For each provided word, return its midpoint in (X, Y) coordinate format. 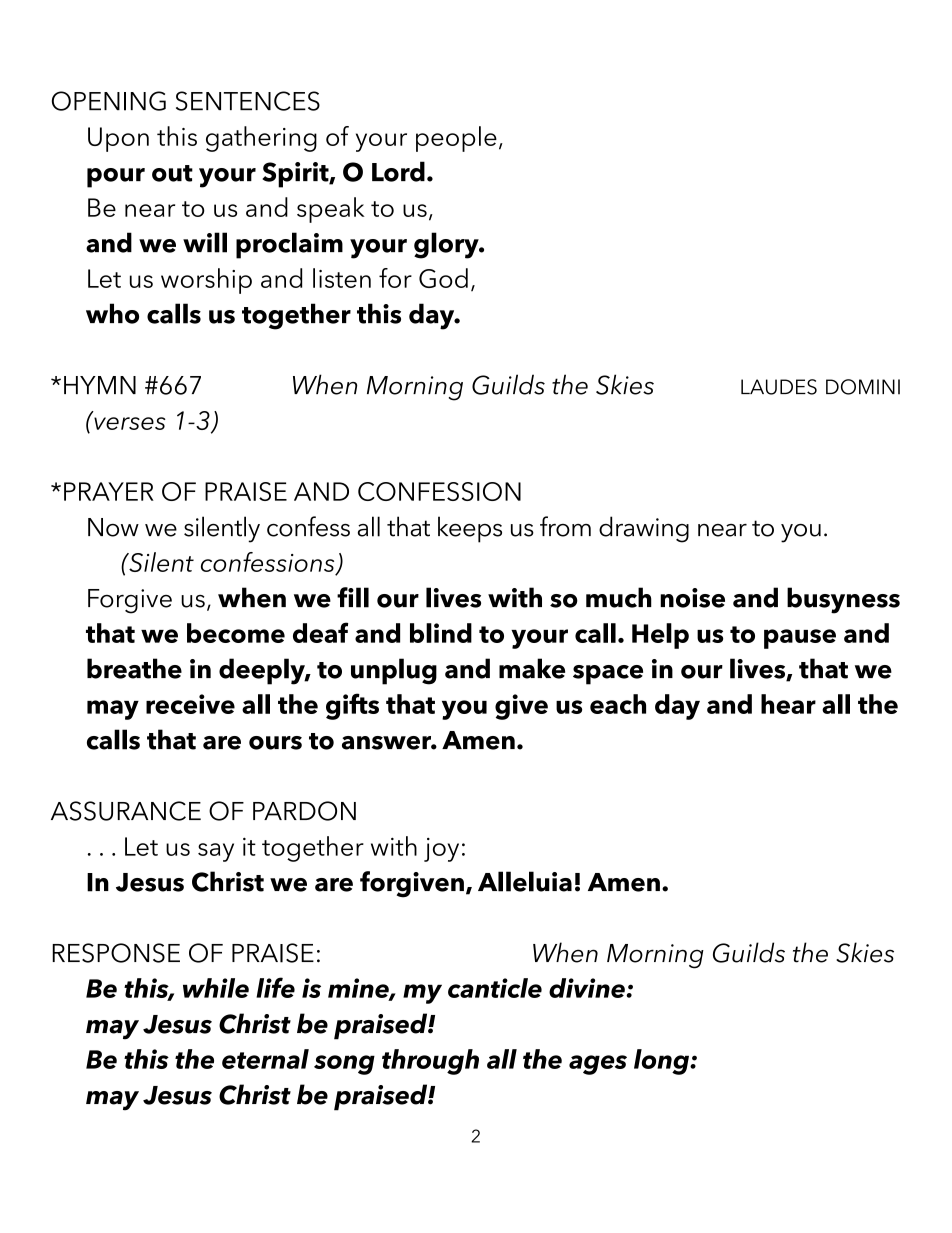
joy (441, 850)
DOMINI (863, 387)
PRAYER (109, 491)
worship (206, 281)
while (216, 988)
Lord (398, 171)
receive (190, 704)
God (443, 278)
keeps (470, 529)
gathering (261, 139)
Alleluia (525, 881)
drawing (644, 529)
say (216, 852)
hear (788, 704)
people (456, 139)
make (532, 668)
